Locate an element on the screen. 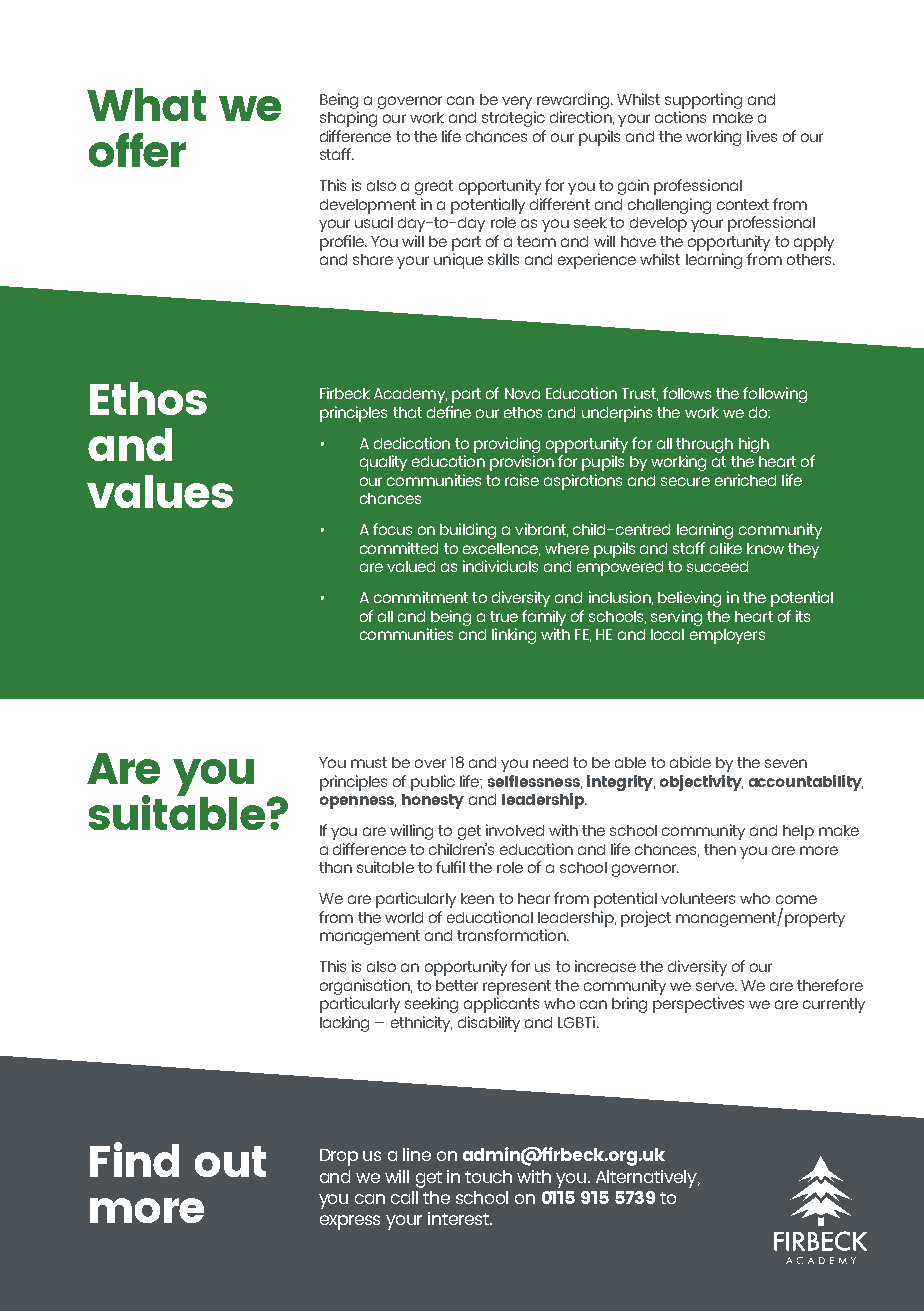 This screenshot has width=924, height=1311. Alternatively is located at coordinates (647, 1179).
